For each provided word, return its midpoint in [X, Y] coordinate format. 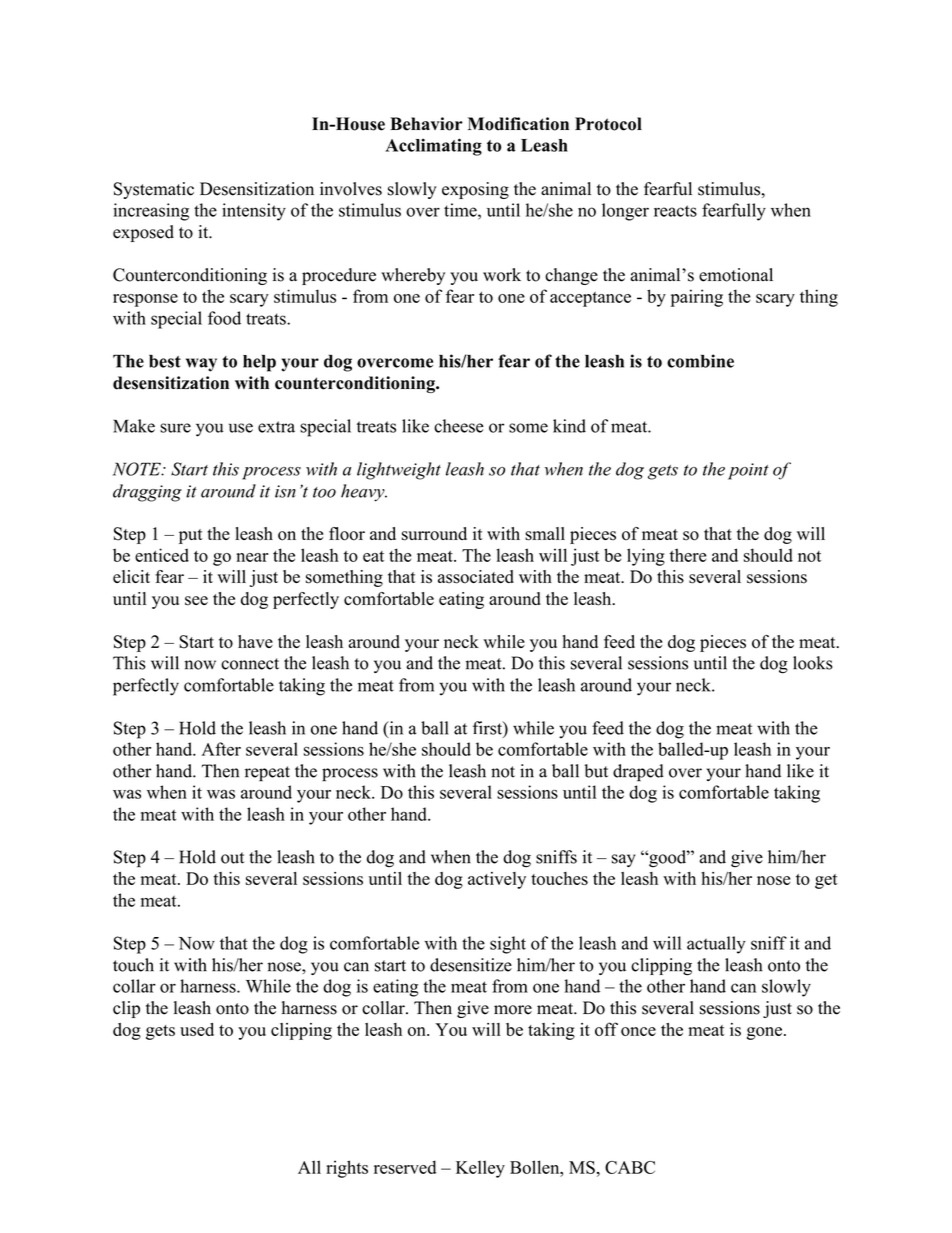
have [255, 641]
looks [813, 663]
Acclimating [433, 147]
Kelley [480, 1169]
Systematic [154, 190]
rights [347, 1169]
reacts [675, 211]
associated [476, 577]
